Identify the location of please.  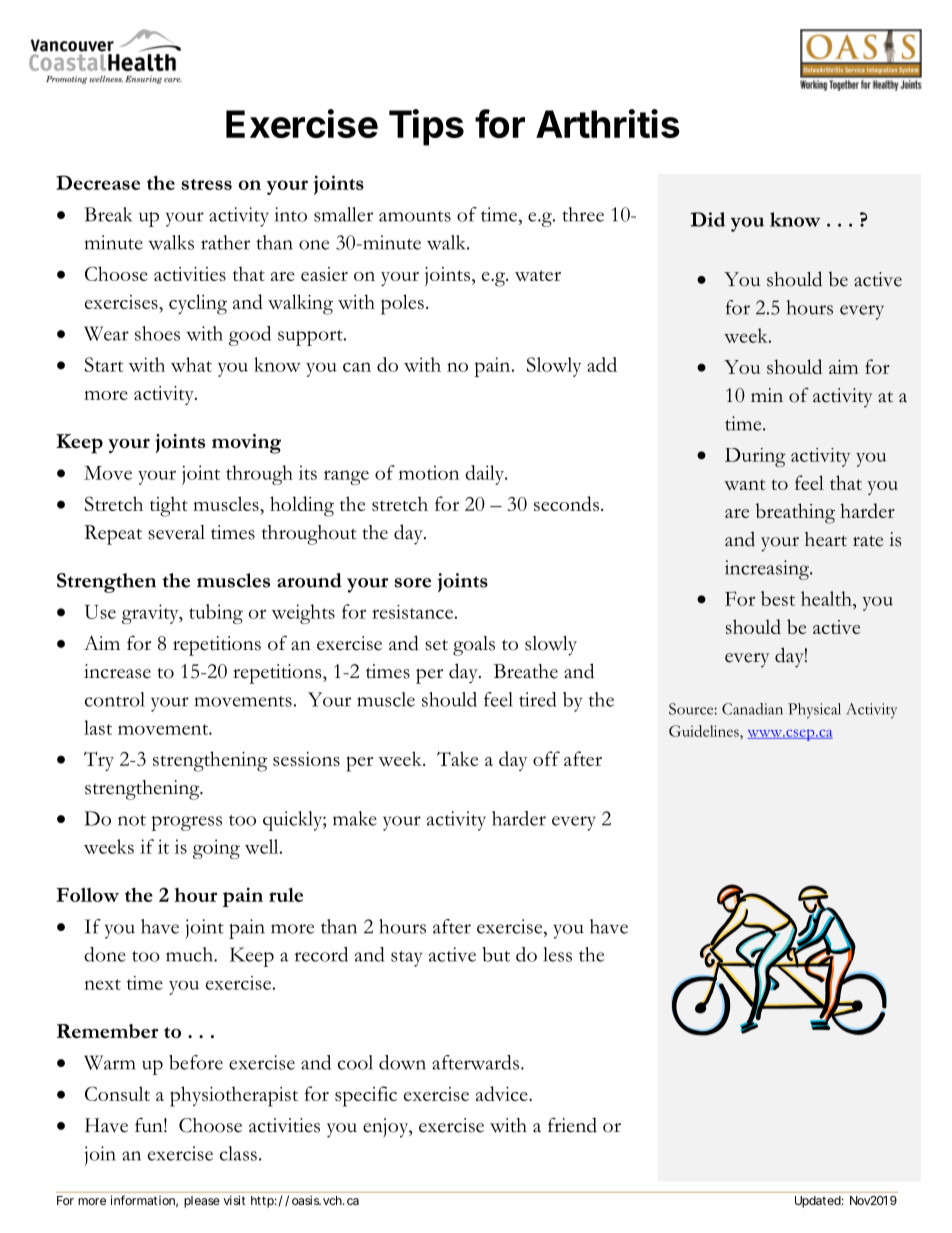
(202, 1202).
